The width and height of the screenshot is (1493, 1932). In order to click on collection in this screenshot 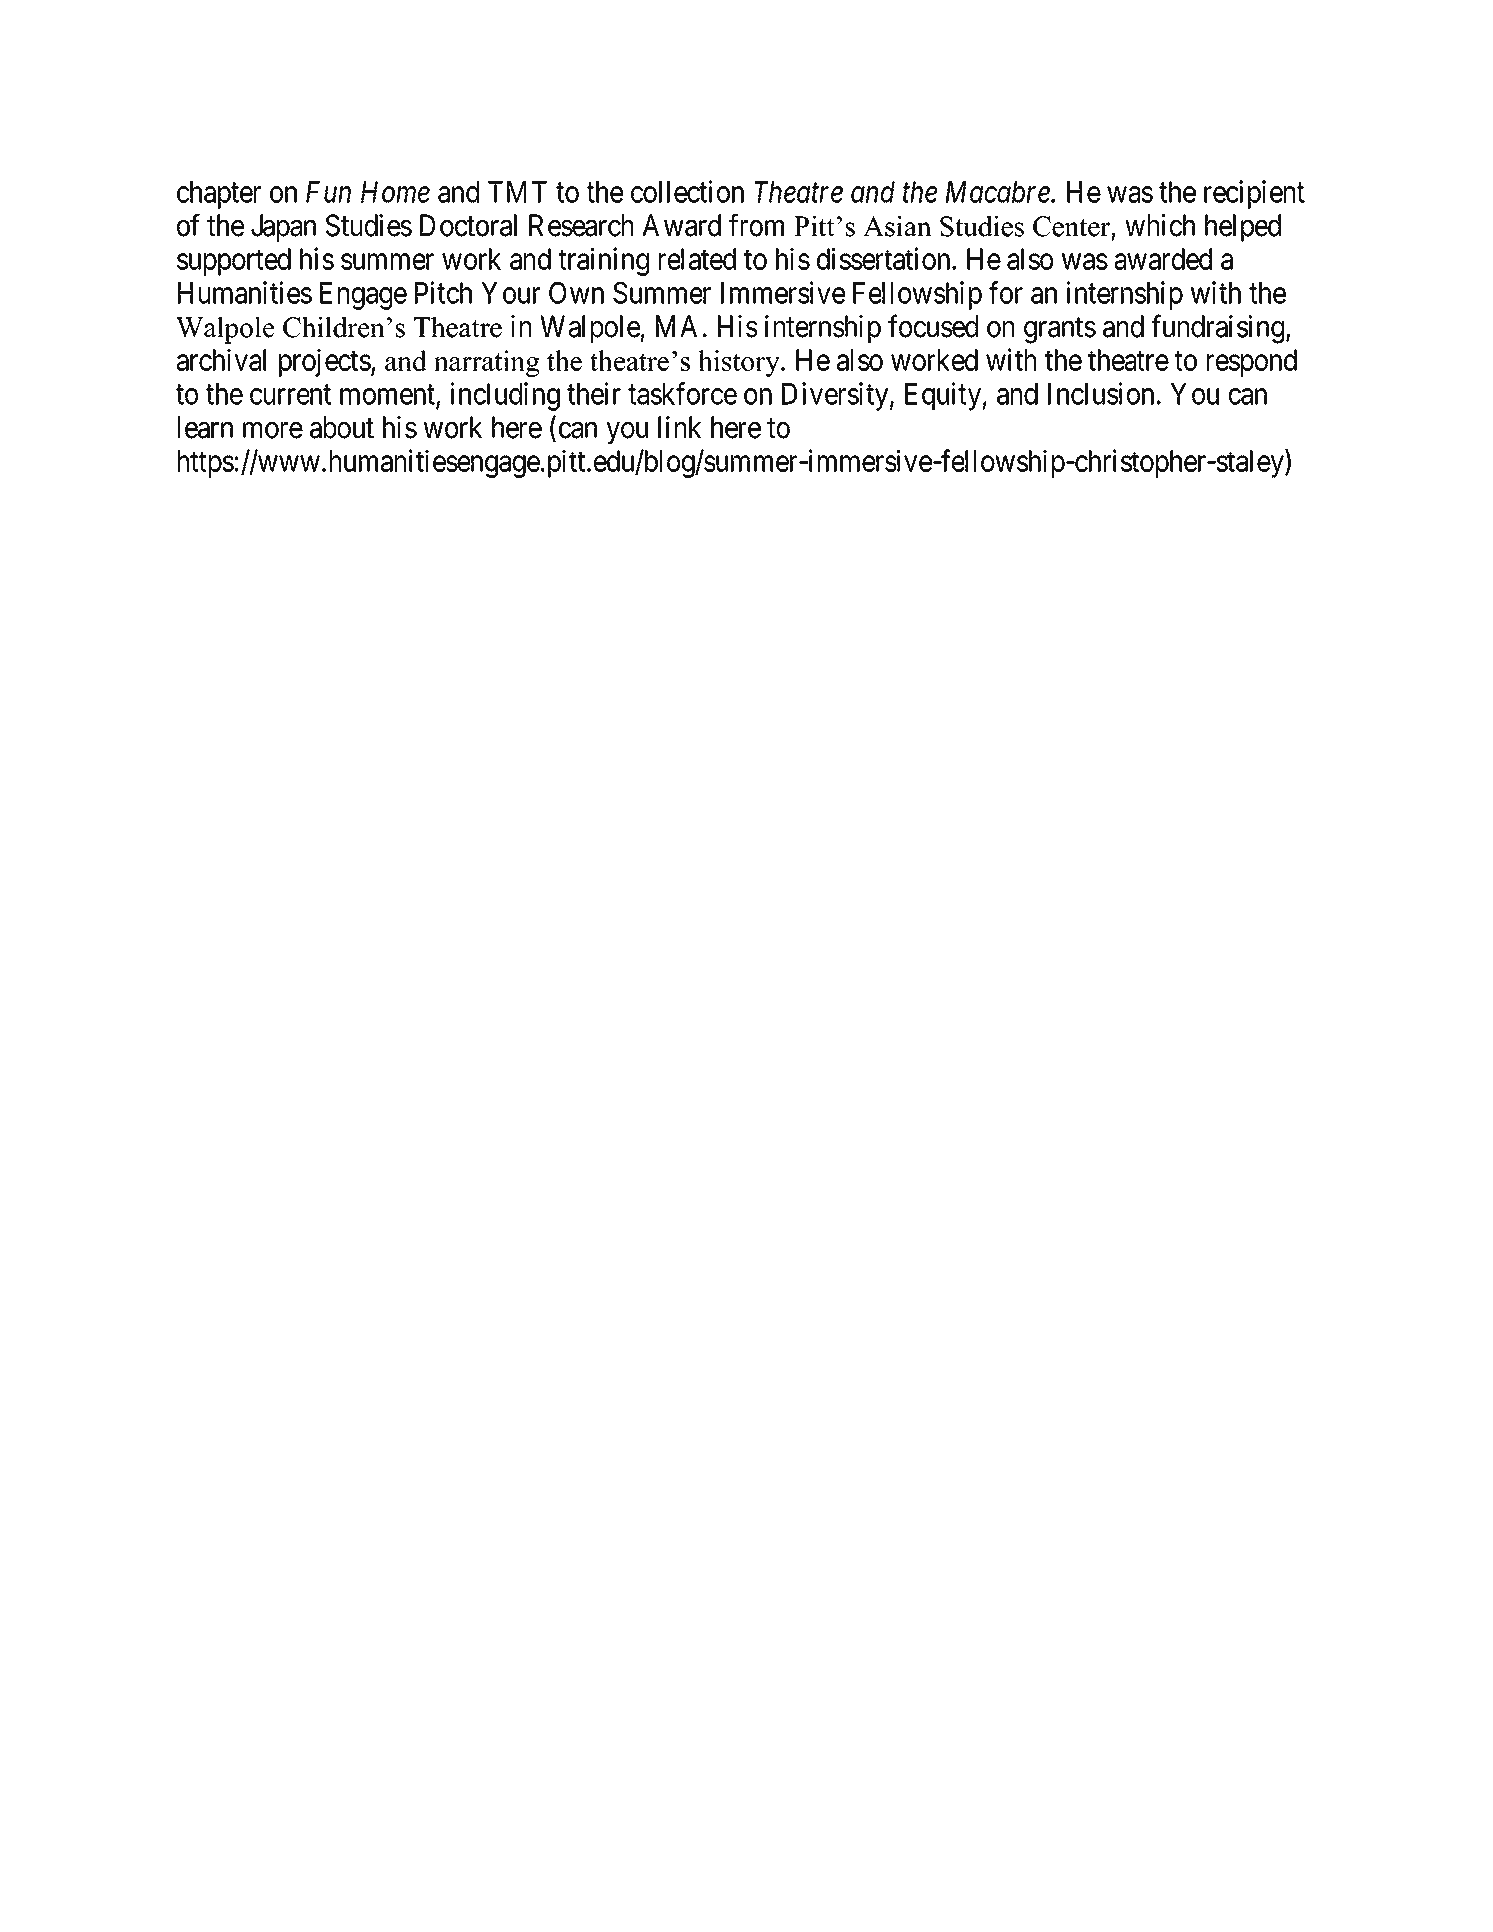, I will do `click(687, 191)`.
